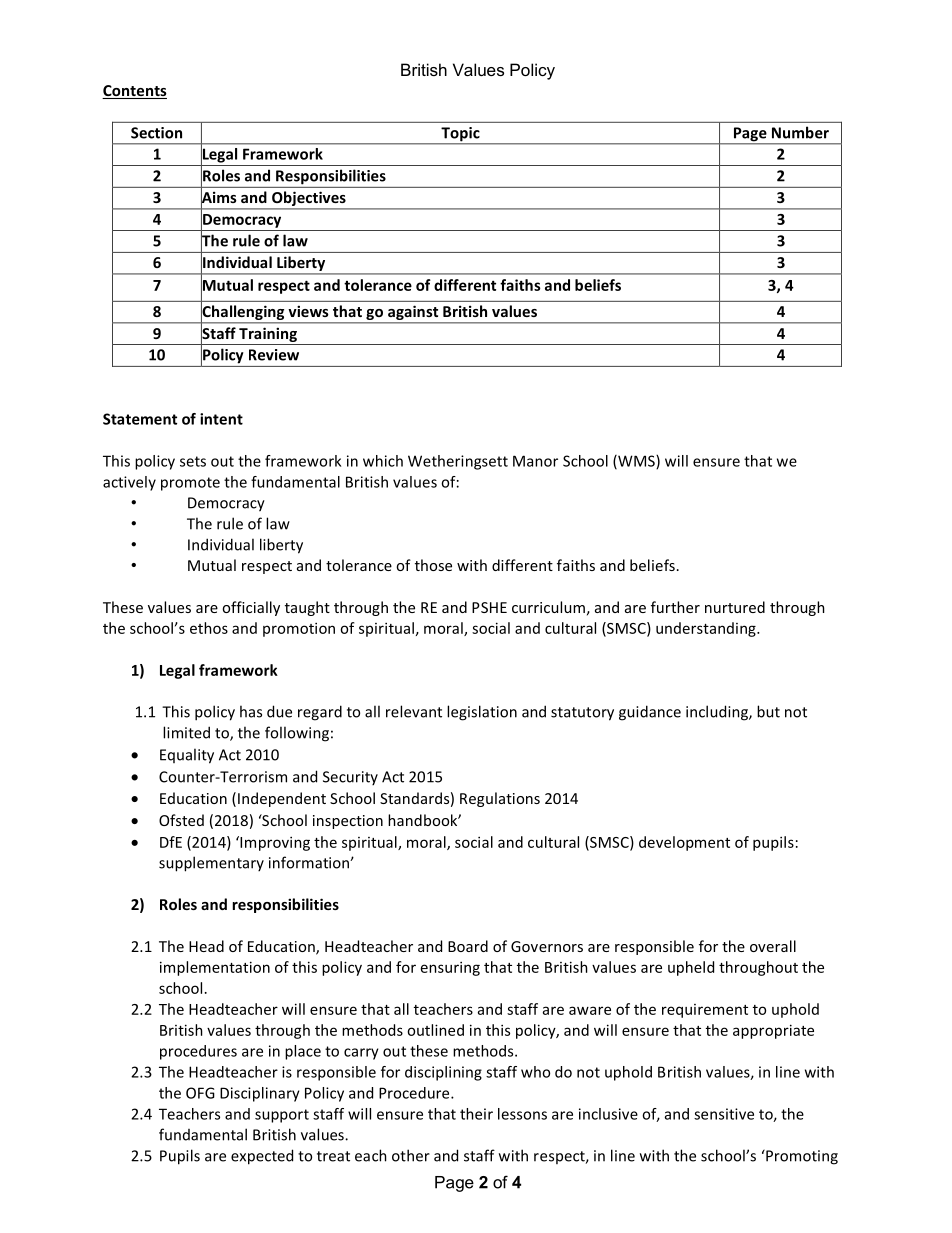  Describe the element at coordinates (476, 1114) in the page. I see `their` at that location.
